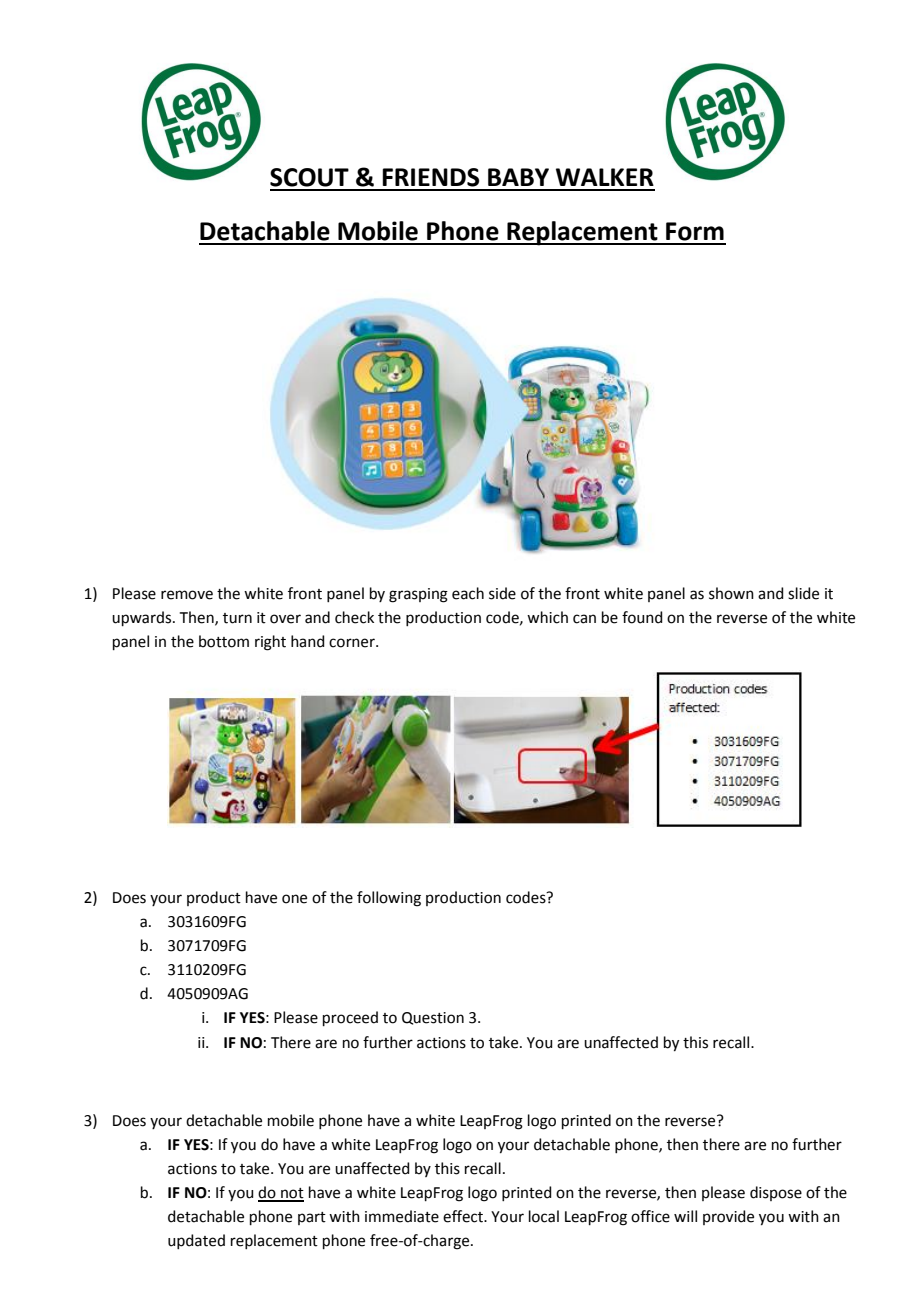  Describe the element at coordinates (389, 899) in the screenshot. I see `following` at that location.
